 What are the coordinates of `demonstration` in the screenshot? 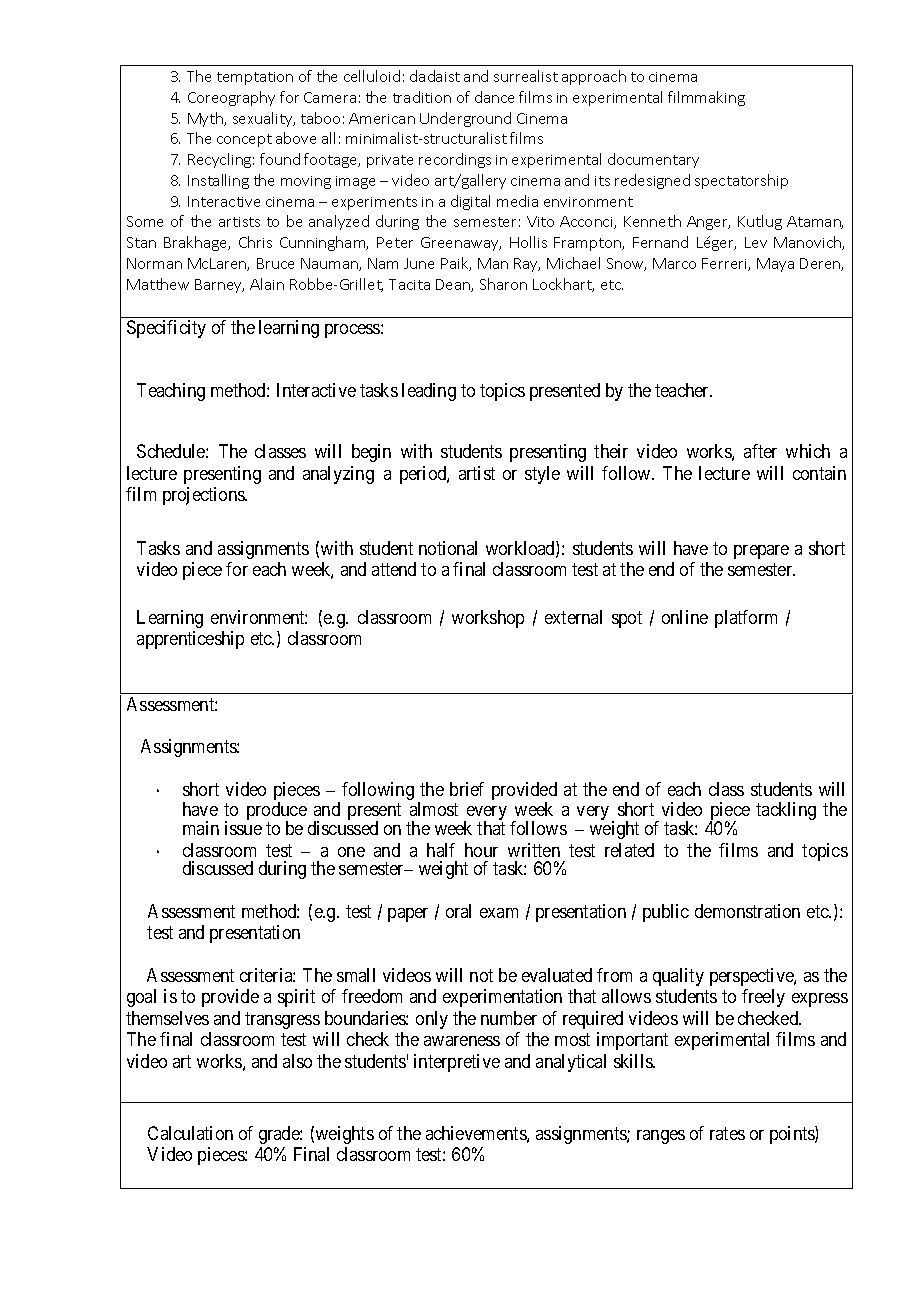 It's located at (747, 911).
